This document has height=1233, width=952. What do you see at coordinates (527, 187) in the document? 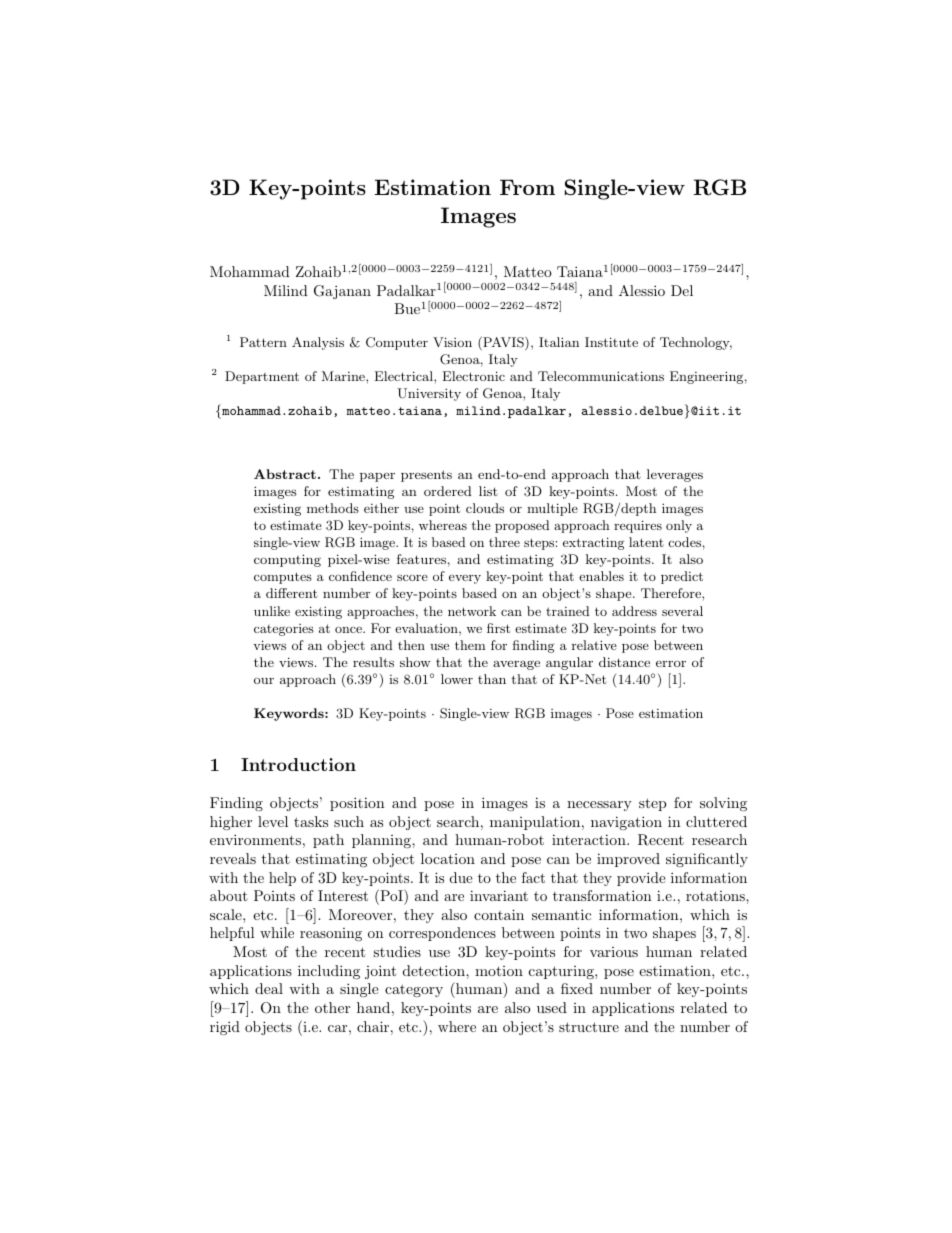
I see `From` at bounding box center [527, 187].
